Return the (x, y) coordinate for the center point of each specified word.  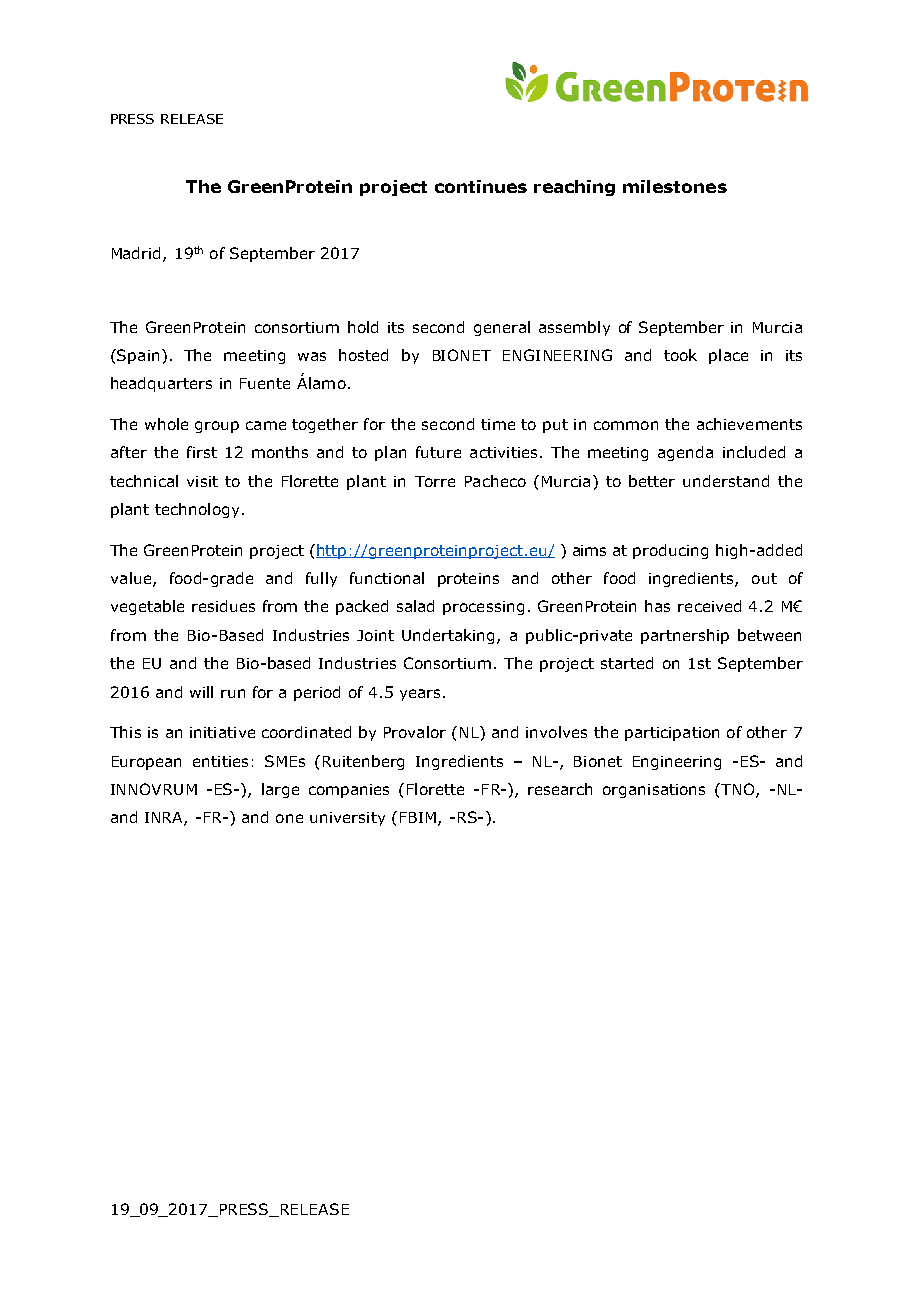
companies (349, 791)
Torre (435, 481)
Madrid (138, 254)
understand (726, 481)
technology (197, 510)
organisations (654, 791)
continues (481, 186)
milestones (675, 186)
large (280, 790)
